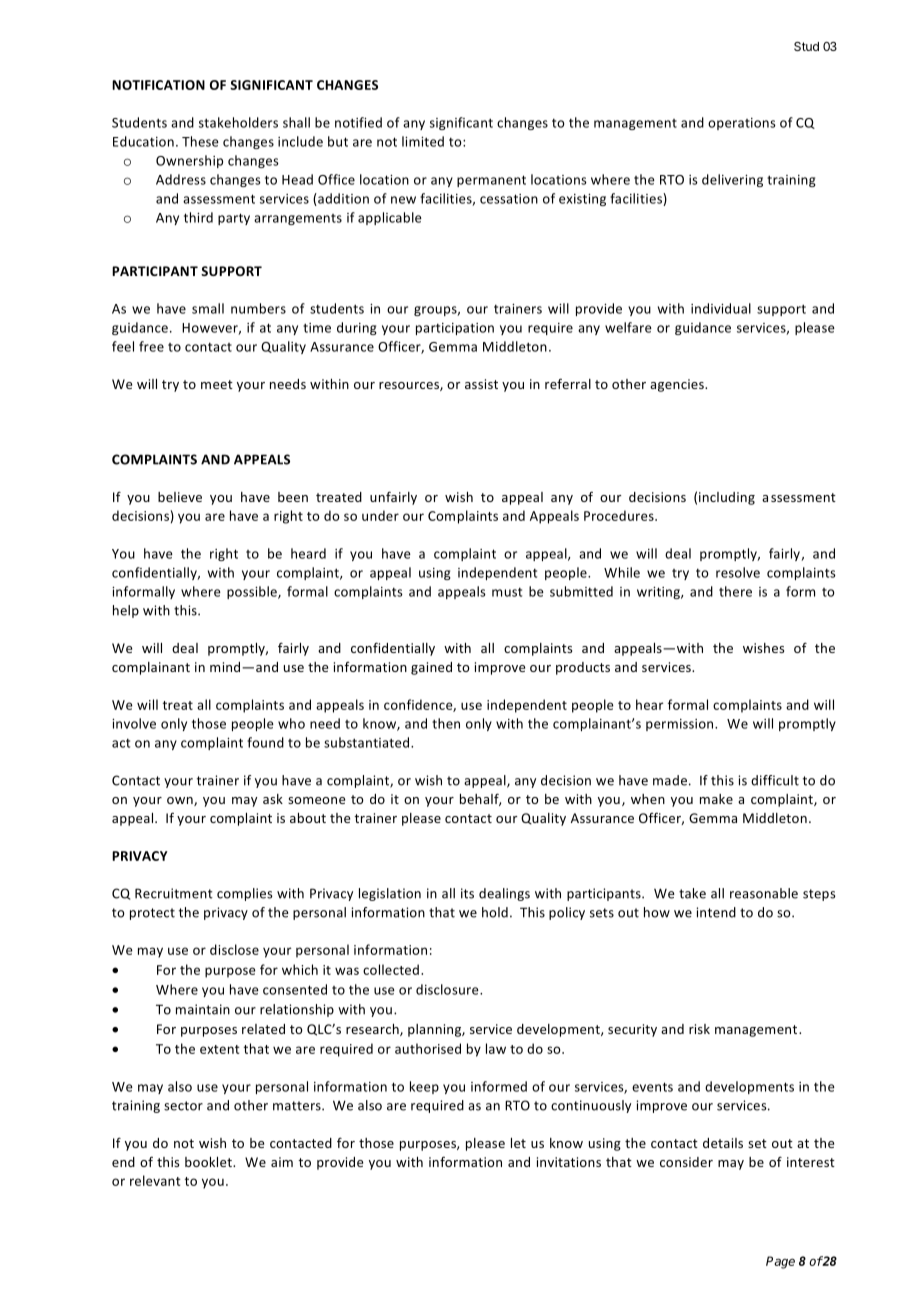  What do you see at coordinates (155, 1180) in the screenshot?
I see `relevant` at bounding box center [155, 1180].
